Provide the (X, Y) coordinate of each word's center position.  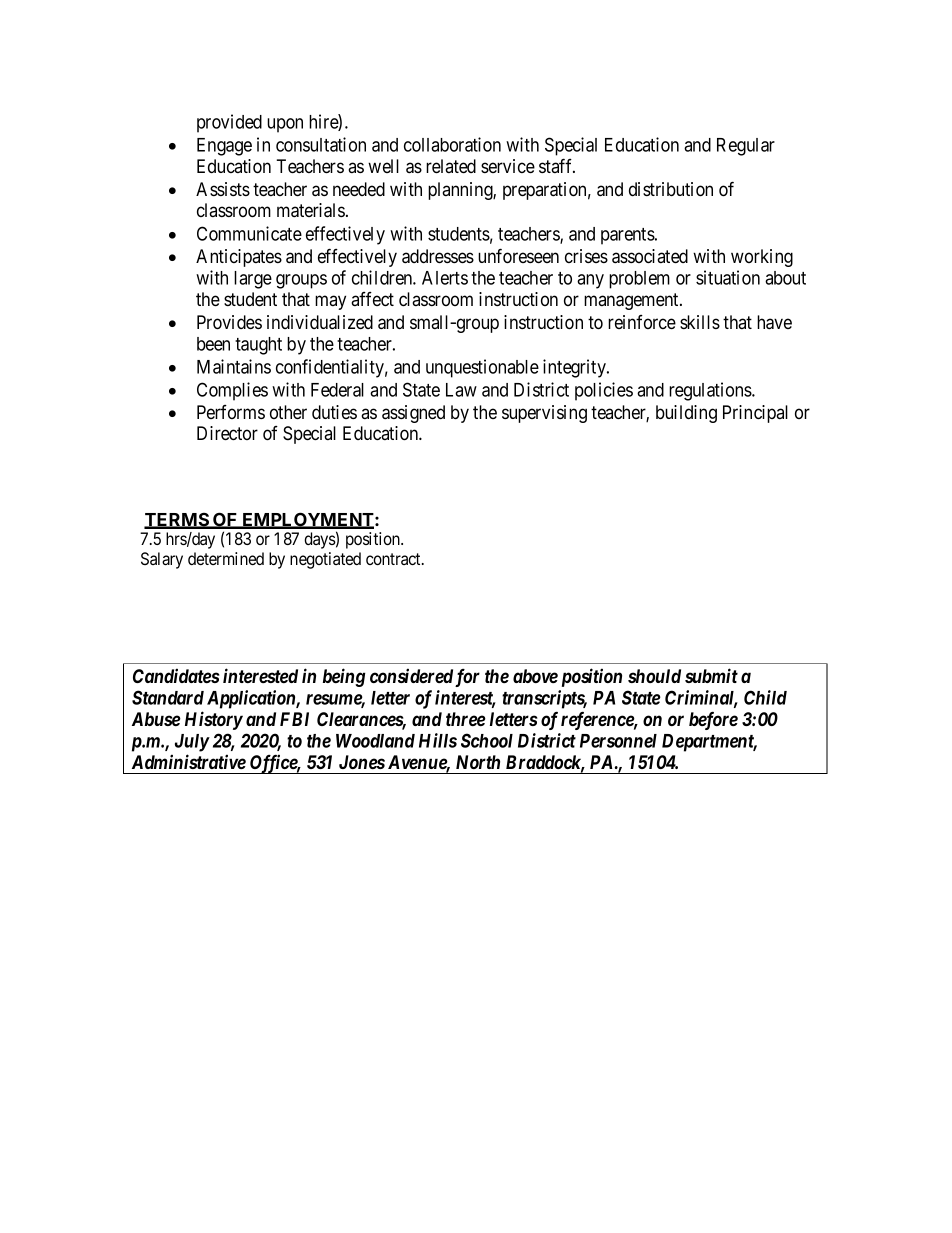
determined (226, 558)
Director (227, 433)
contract (394, 559)
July (192, 743)
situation (728, 277)
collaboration (452, 144)
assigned (413, 414)
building (686, 414)
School (487, 740)
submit (711, 675)
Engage (224, 147)
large (253, 280)
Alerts (445, 278)
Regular (746, 147)
